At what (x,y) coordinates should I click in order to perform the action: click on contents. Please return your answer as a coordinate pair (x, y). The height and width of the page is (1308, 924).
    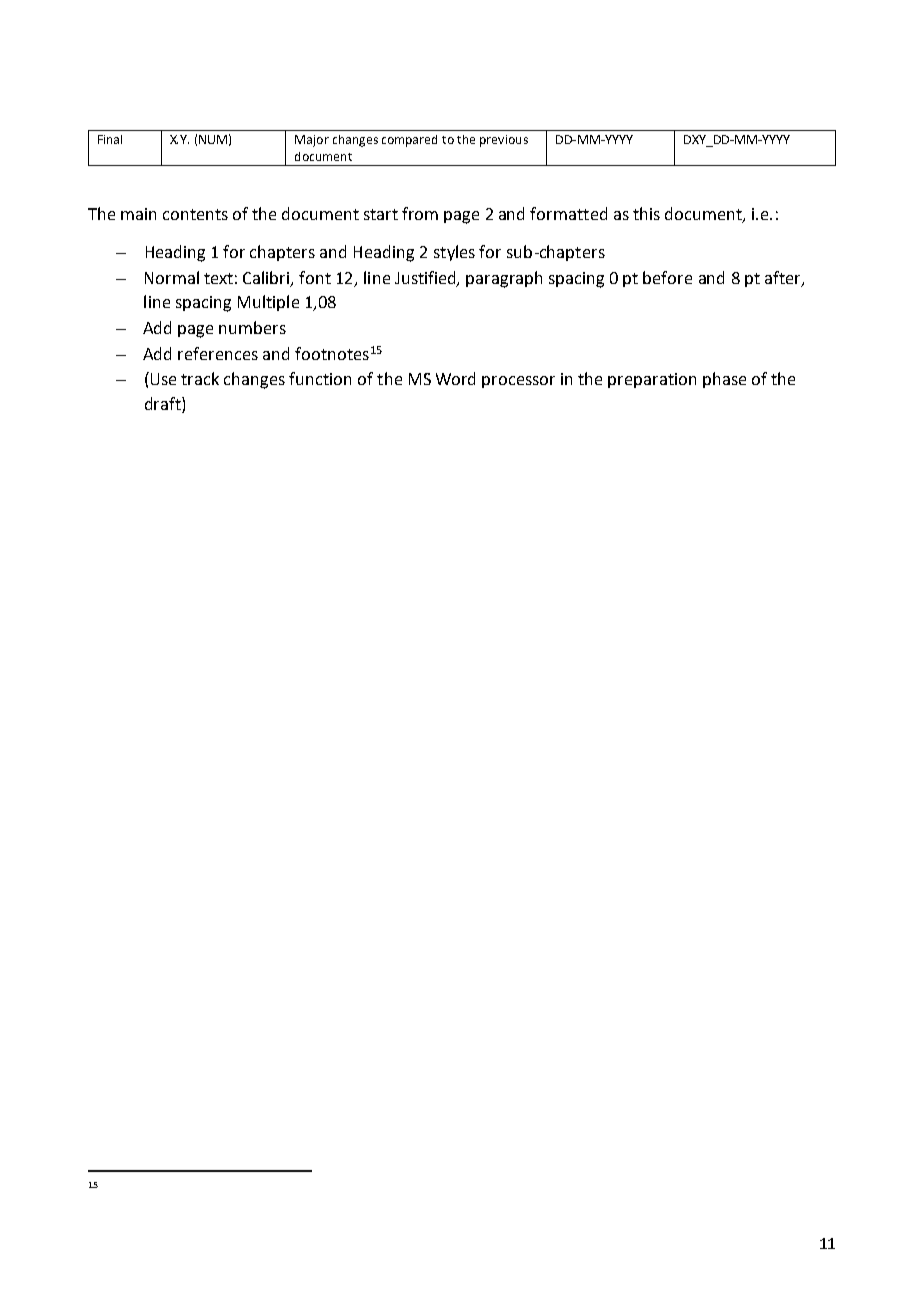
    Looking at the image, I should click on (195, 214).
